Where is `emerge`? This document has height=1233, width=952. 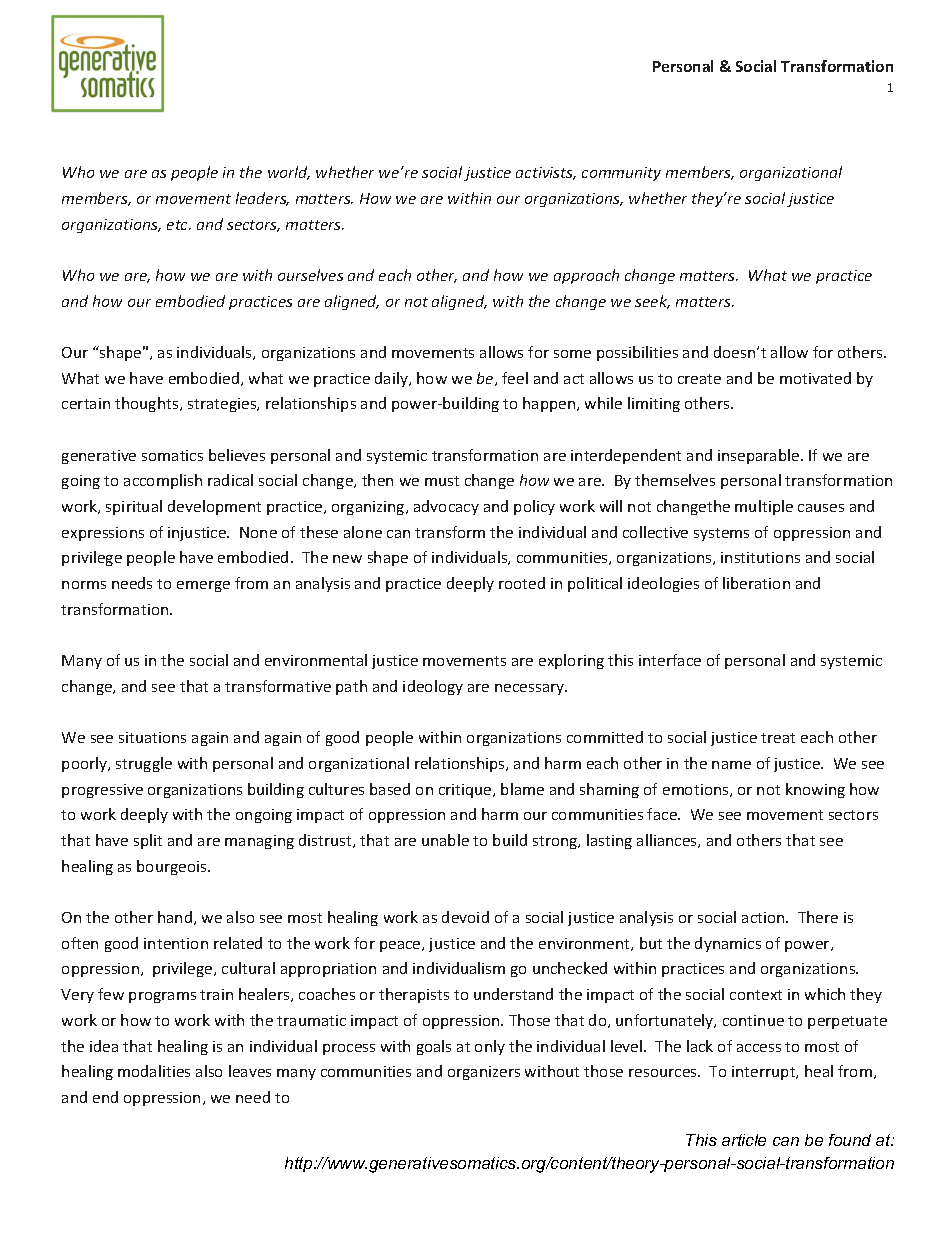 emerge is located at coordinates (203, 586).
